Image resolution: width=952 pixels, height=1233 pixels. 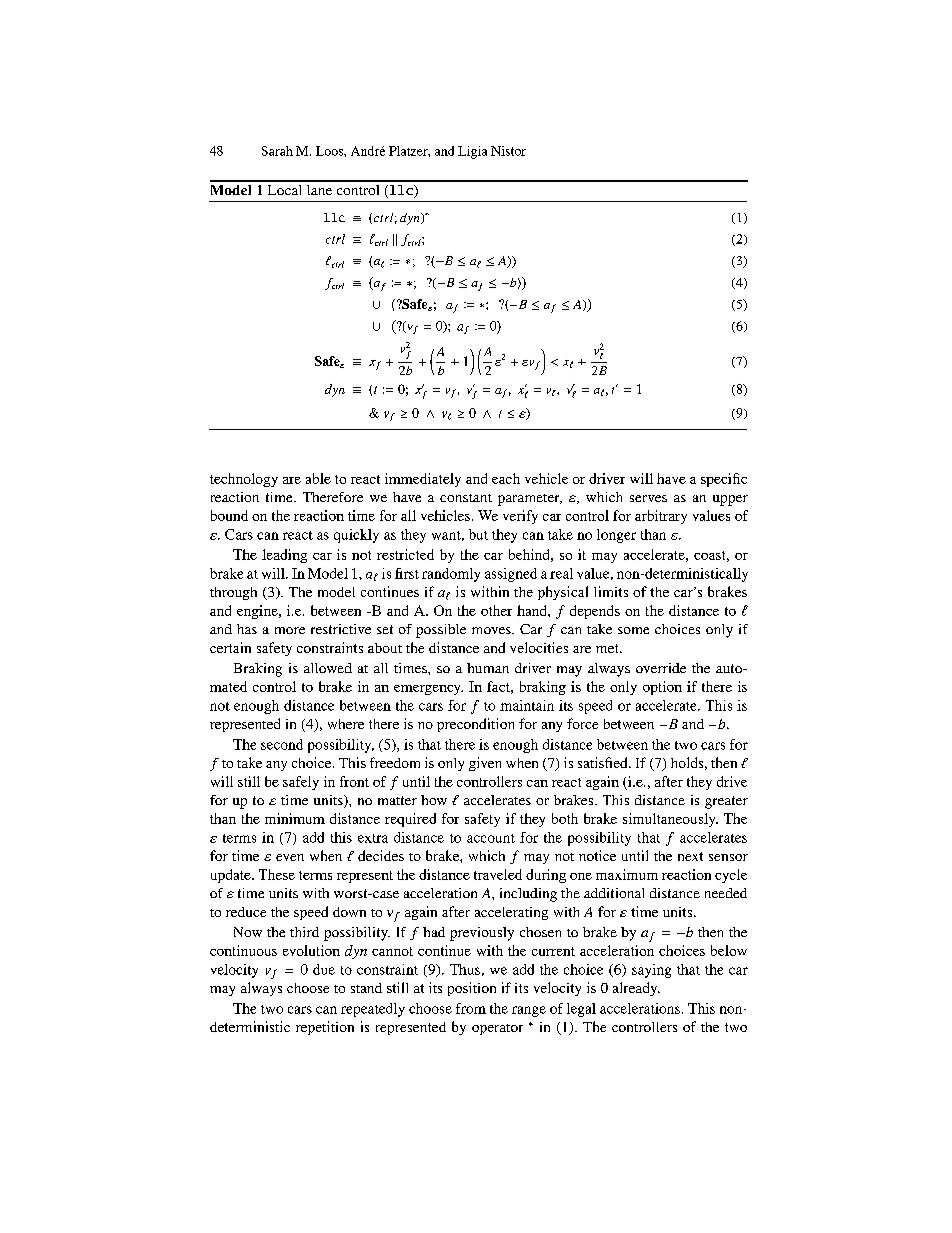 What do you see at coordinates (636, 989) in the screenshot?
I see `already` at bounding box center [636, 989].
